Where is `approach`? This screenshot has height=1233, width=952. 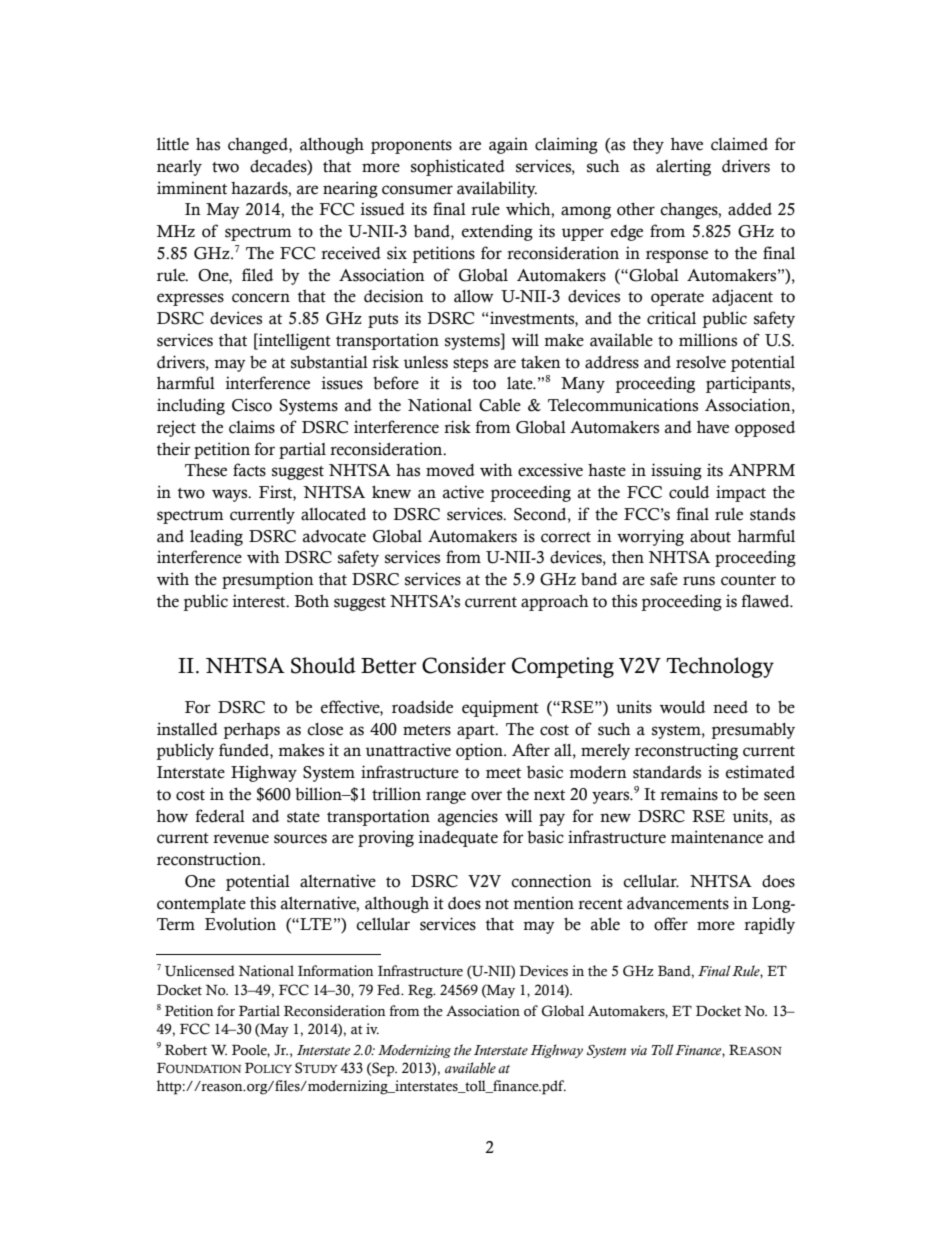
approach is located at coordinates (555, 603).
